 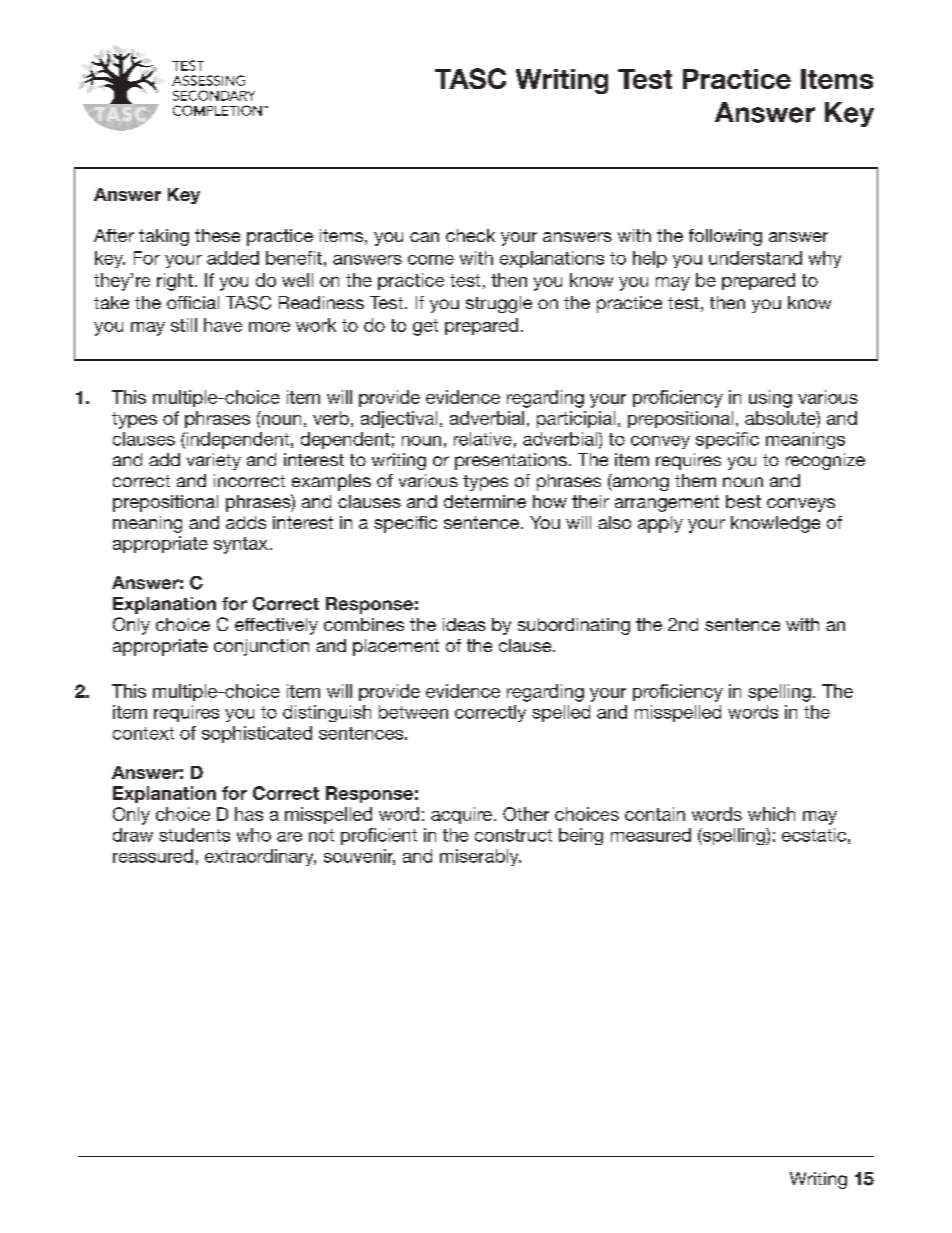 What do you see at coordinates (413, 712) in the image?
I see `between` at bounding box center [413, 712].
